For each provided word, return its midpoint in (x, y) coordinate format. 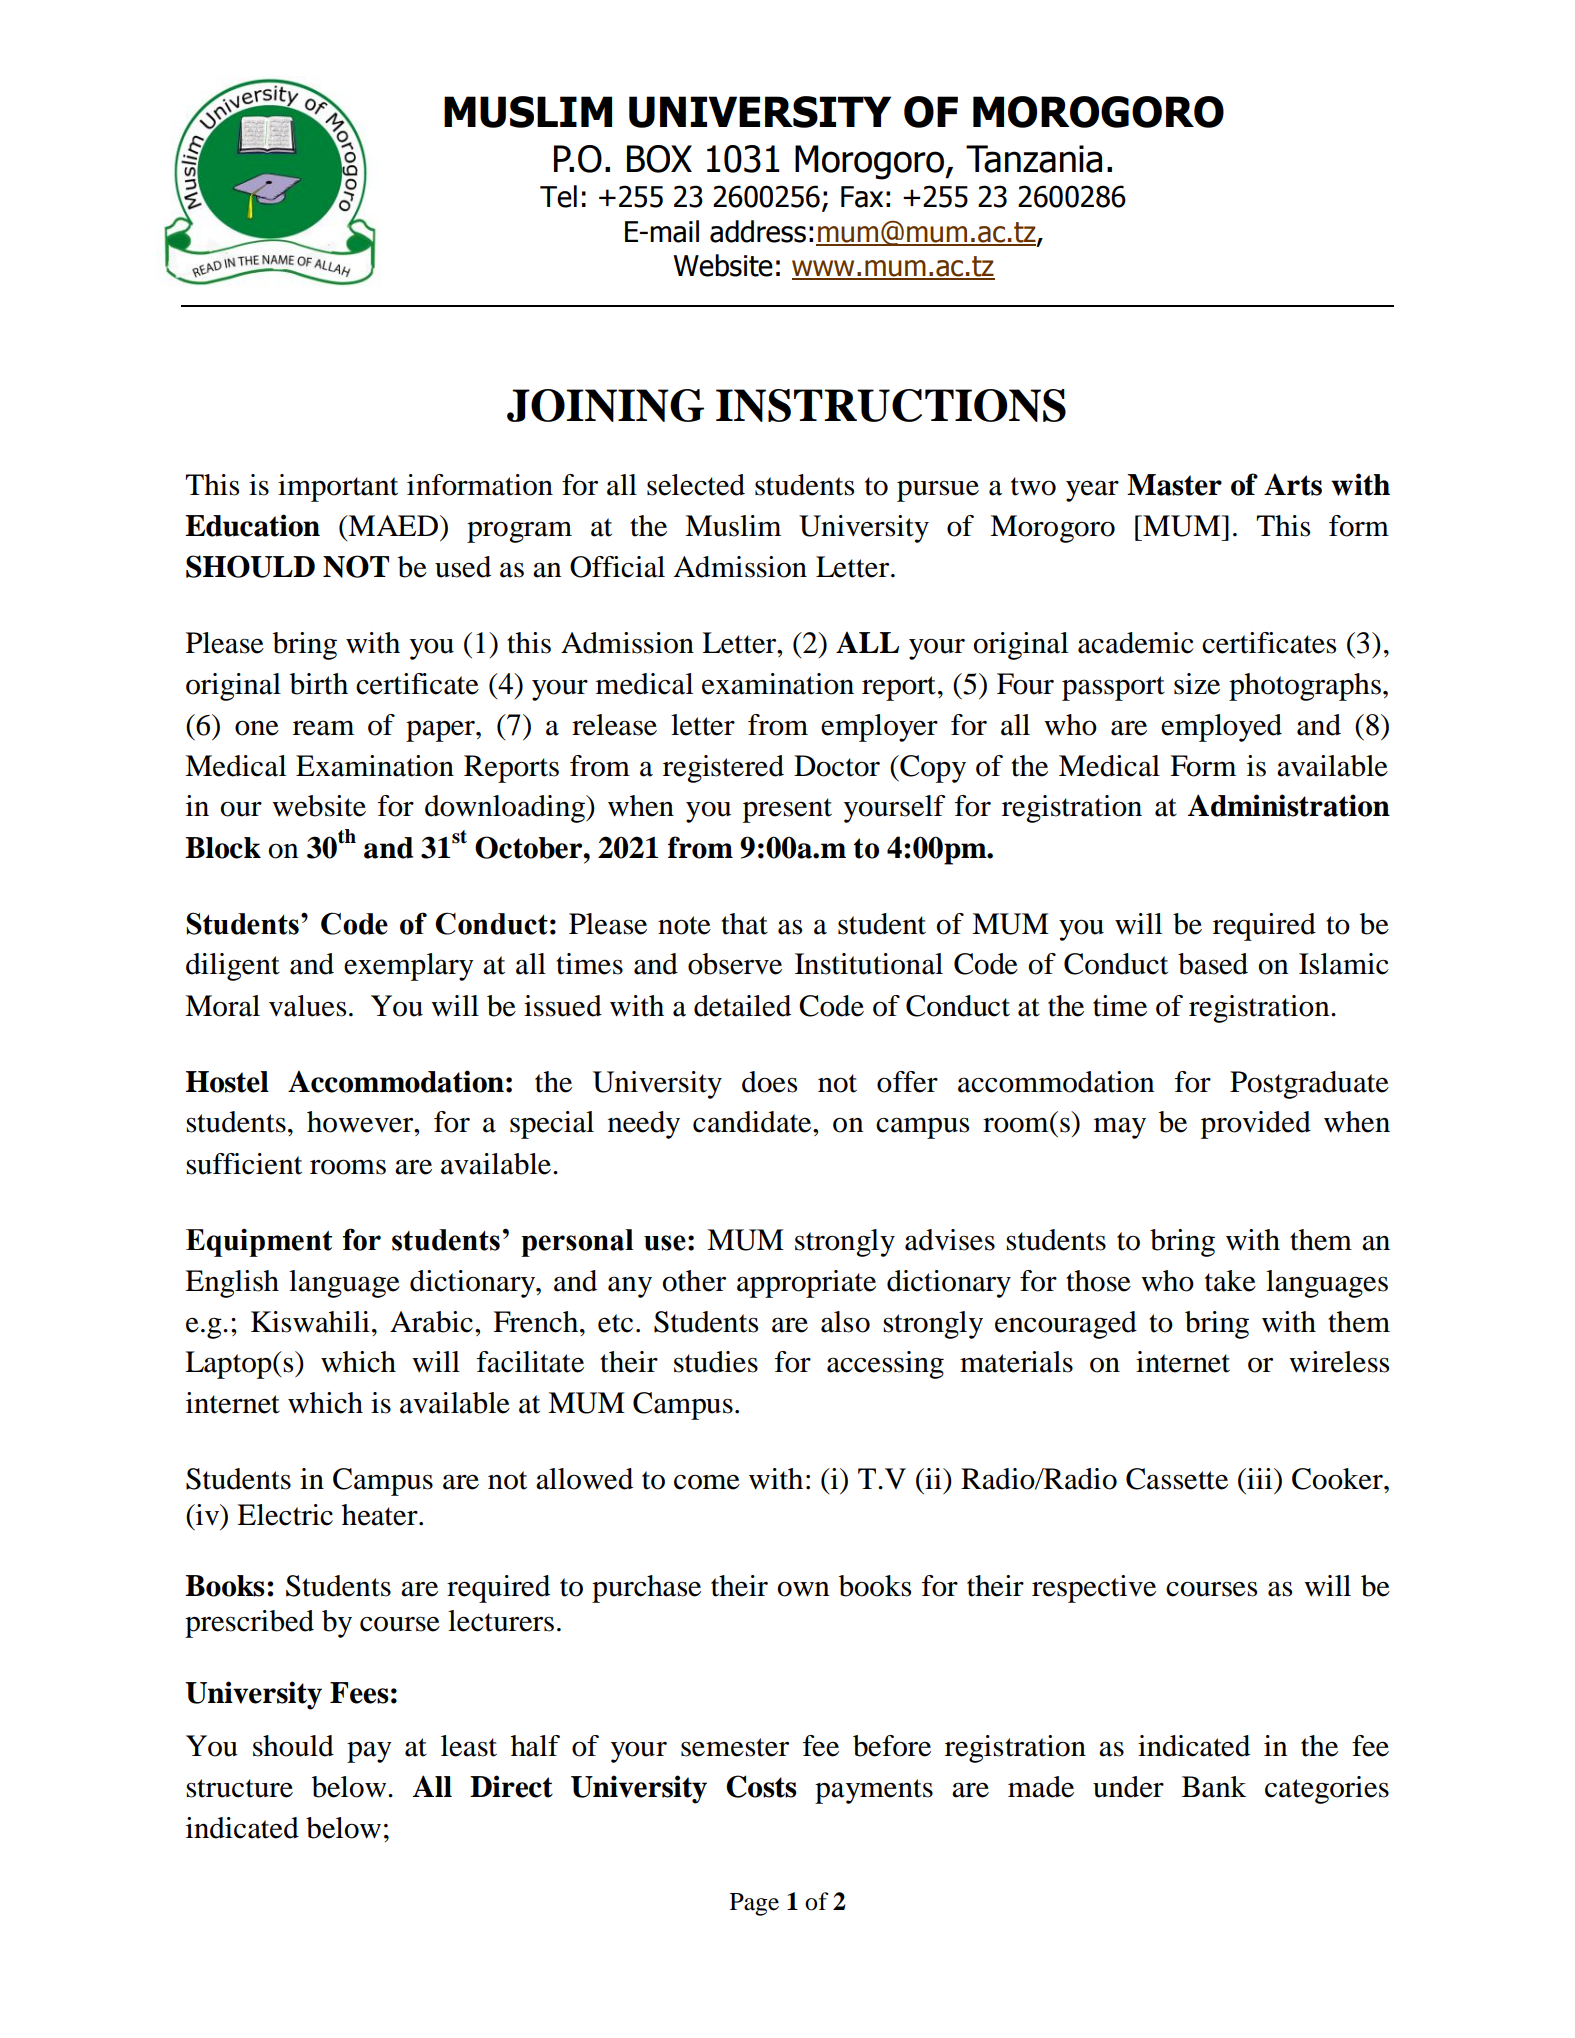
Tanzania (1034, 159)
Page (754, 1904)
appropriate (806, 1284)
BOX (659, 159)
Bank (1214, 1787)
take (1230, 1281)
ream (323, 728)
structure (239, 1788)
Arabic (431, 1322)
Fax (862, 197)
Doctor (837, 766)
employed (1221, 728)
